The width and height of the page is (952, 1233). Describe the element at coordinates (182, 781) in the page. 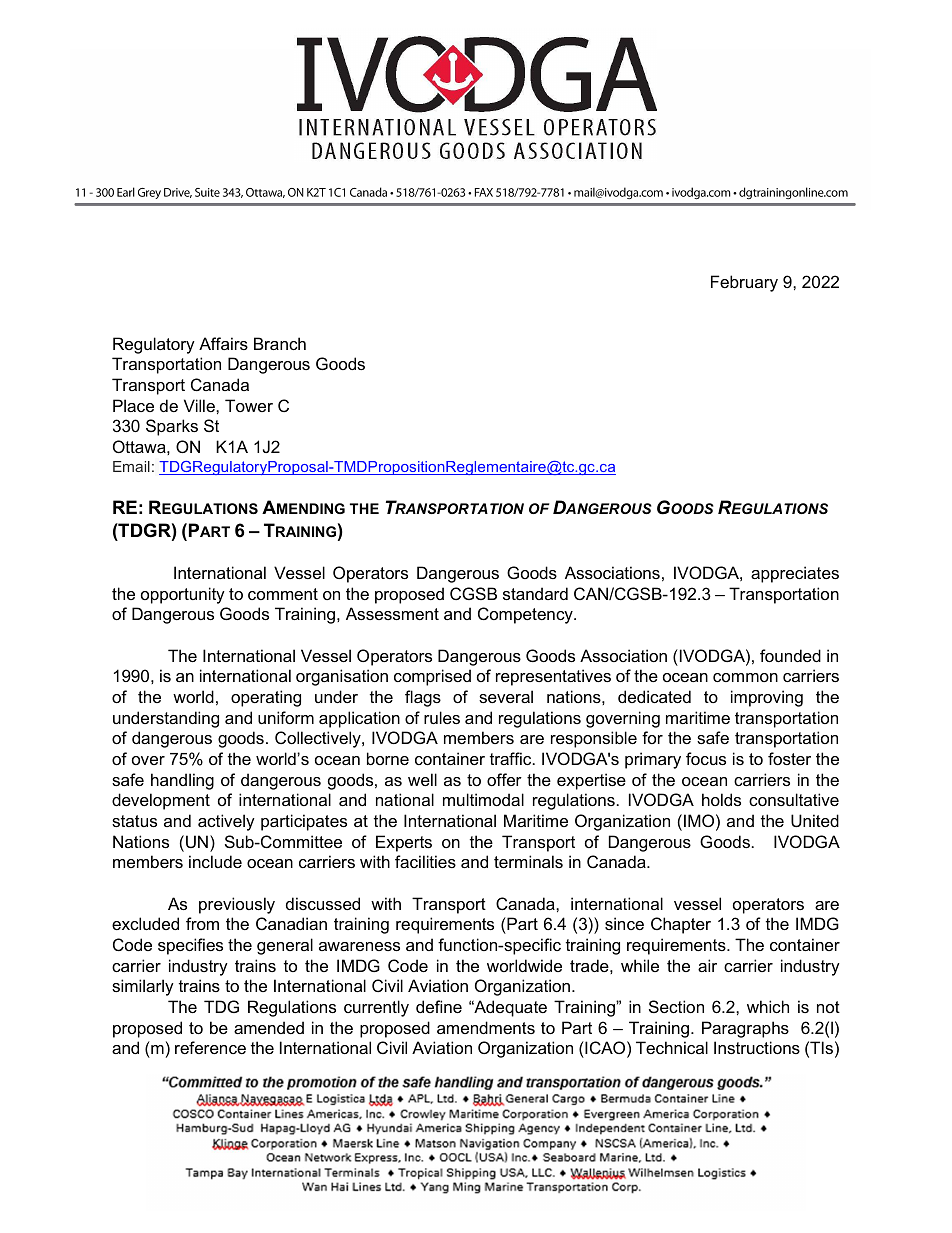

I see `handling` at that location.
